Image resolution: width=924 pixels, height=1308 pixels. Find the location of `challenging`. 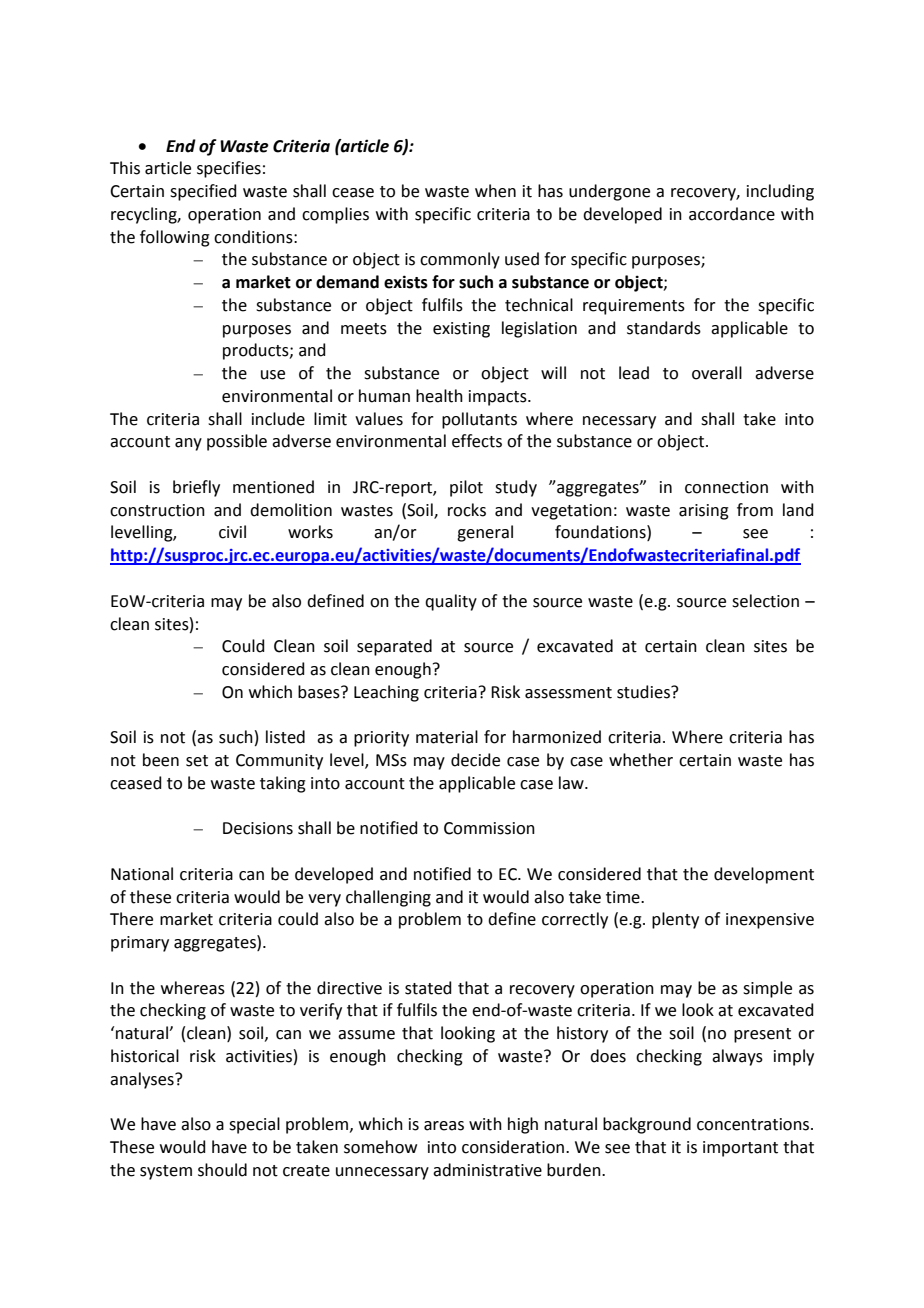

challenging is located at coordinates (388, 898).
